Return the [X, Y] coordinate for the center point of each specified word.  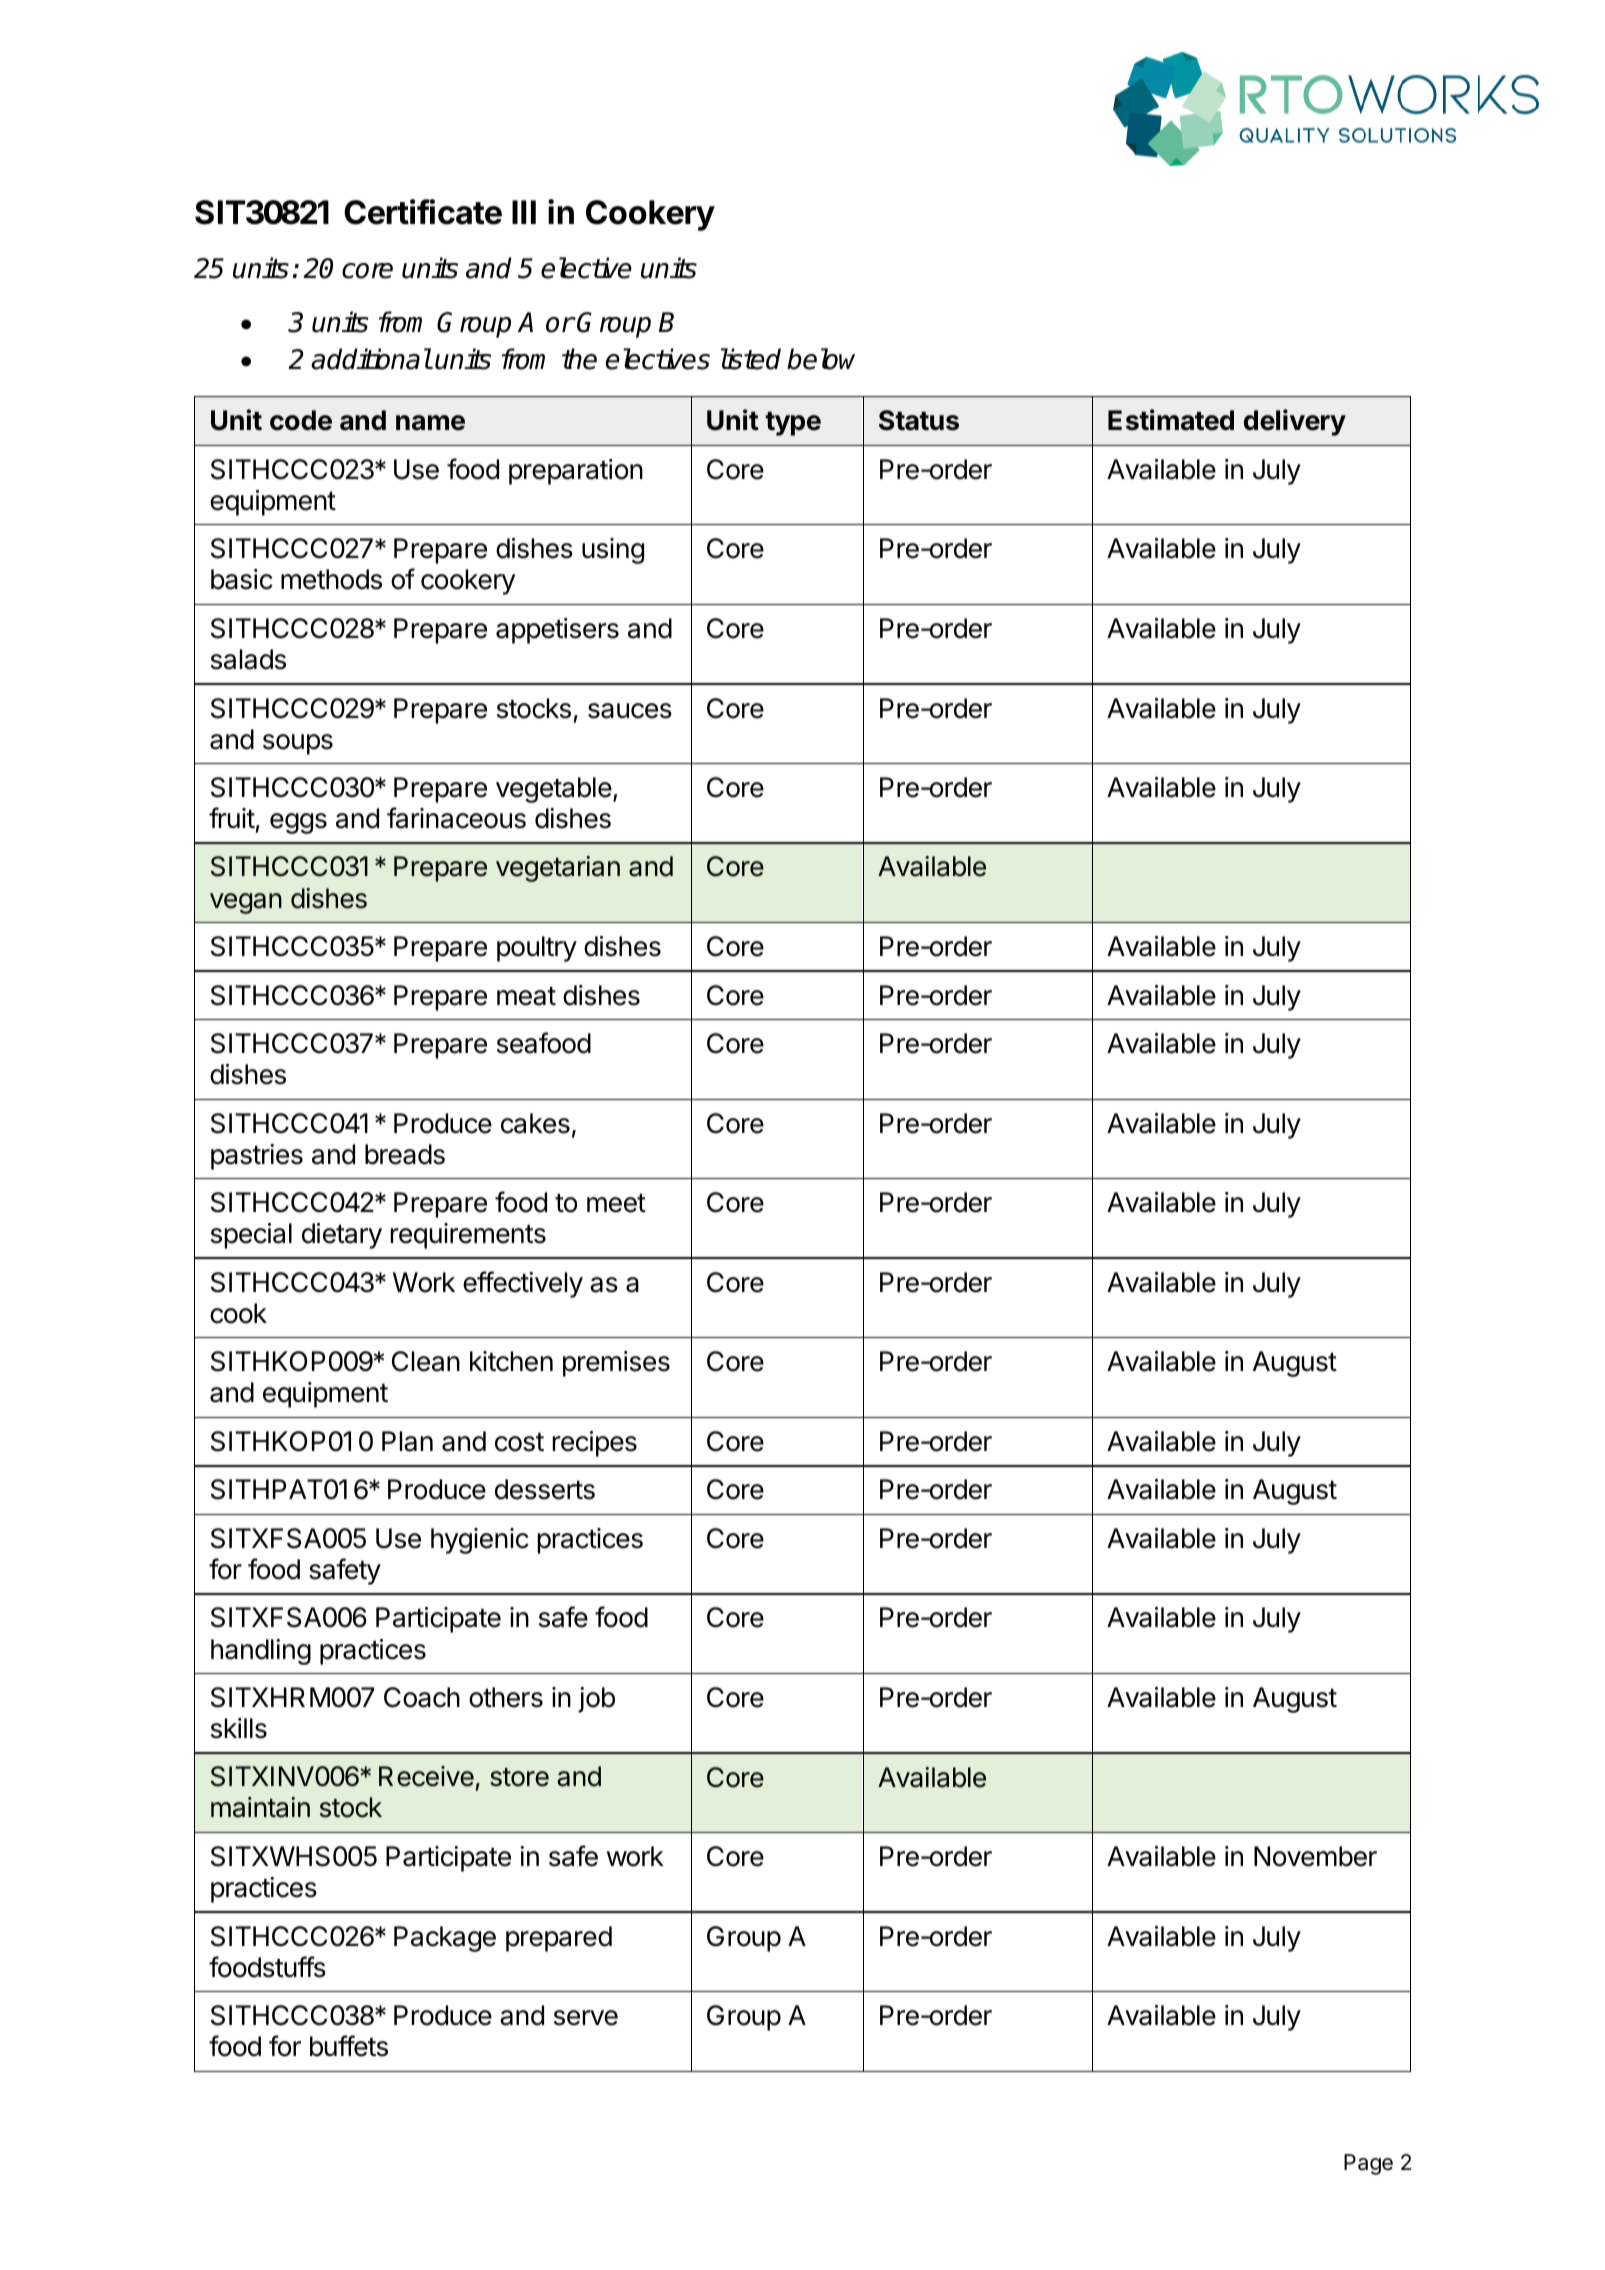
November [1315, 1856]
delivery [1295, 422]
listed [751, 359]
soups [298, 744]
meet [616, 1203]
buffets [349, 2046]
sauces [630, 711]
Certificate [423, 212]
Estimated [1171, 420]
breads [405, 1154]
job [596, 1700]
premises [616, 1364]
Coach [422, 1697]
